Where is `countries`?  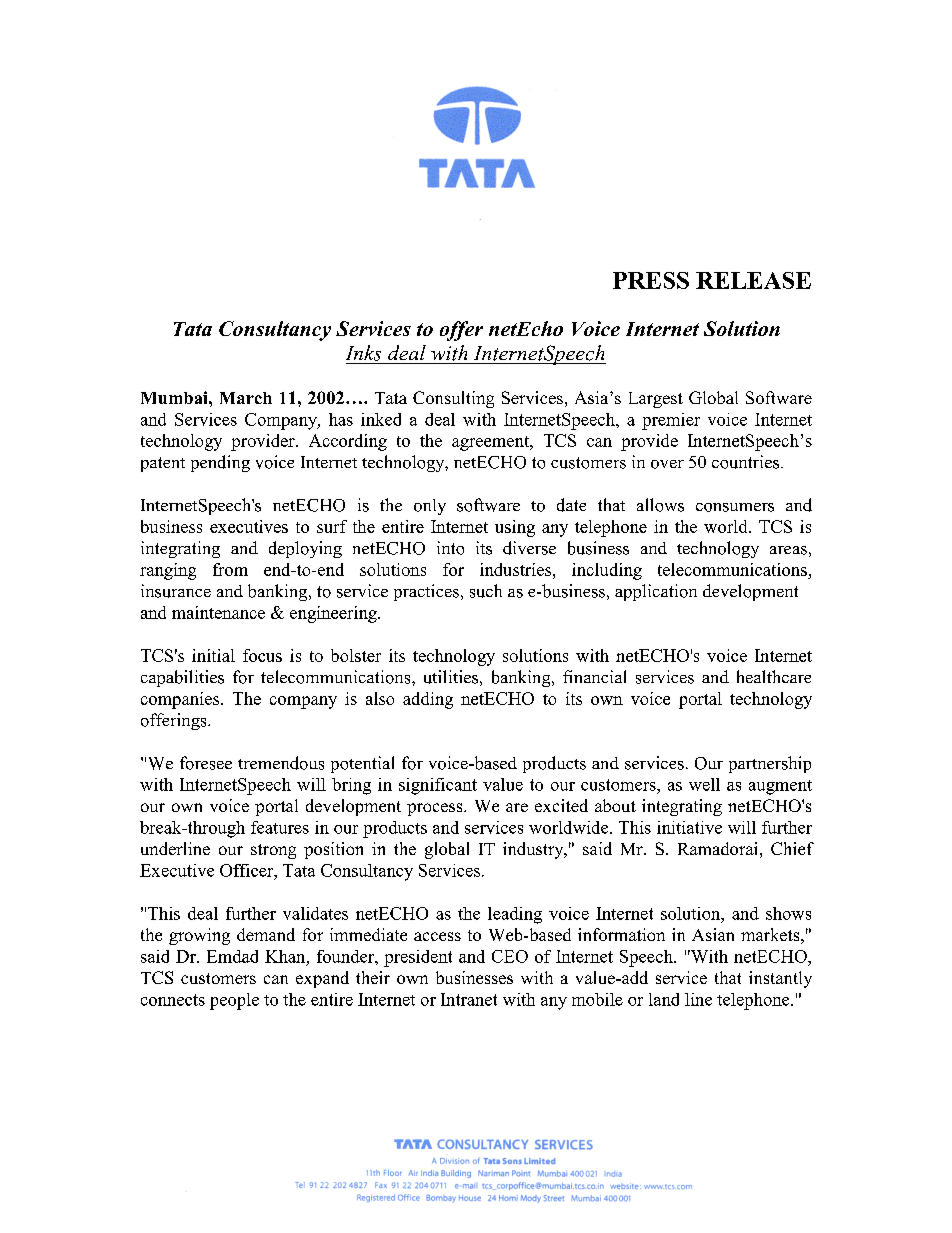 countries is located at coordinates (747, 462).
